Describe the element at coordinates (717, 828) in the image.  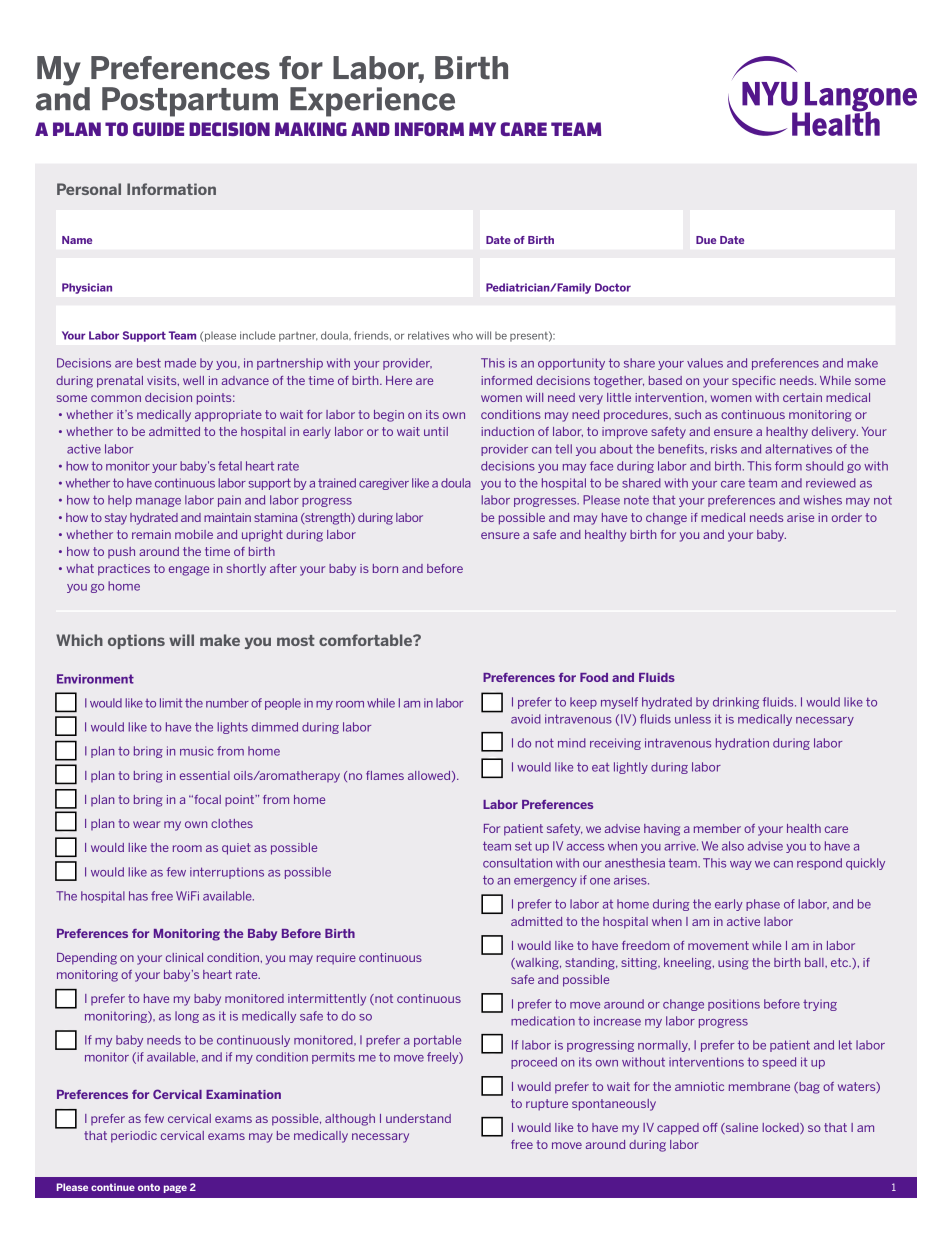
I see `member` at that location.
